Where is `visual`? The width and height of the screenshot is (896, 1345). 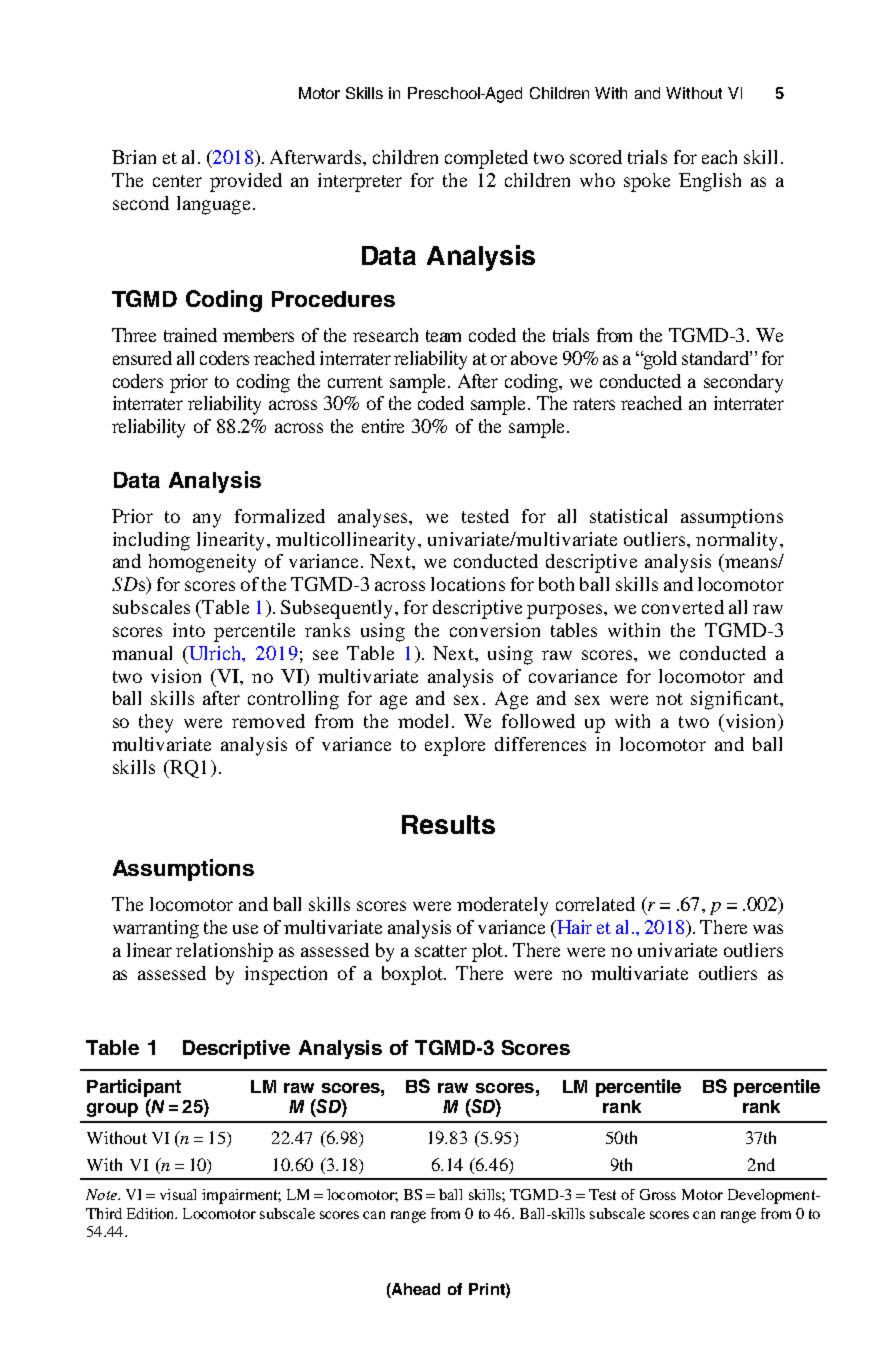 visual is located at coordinates (178, 1194).
